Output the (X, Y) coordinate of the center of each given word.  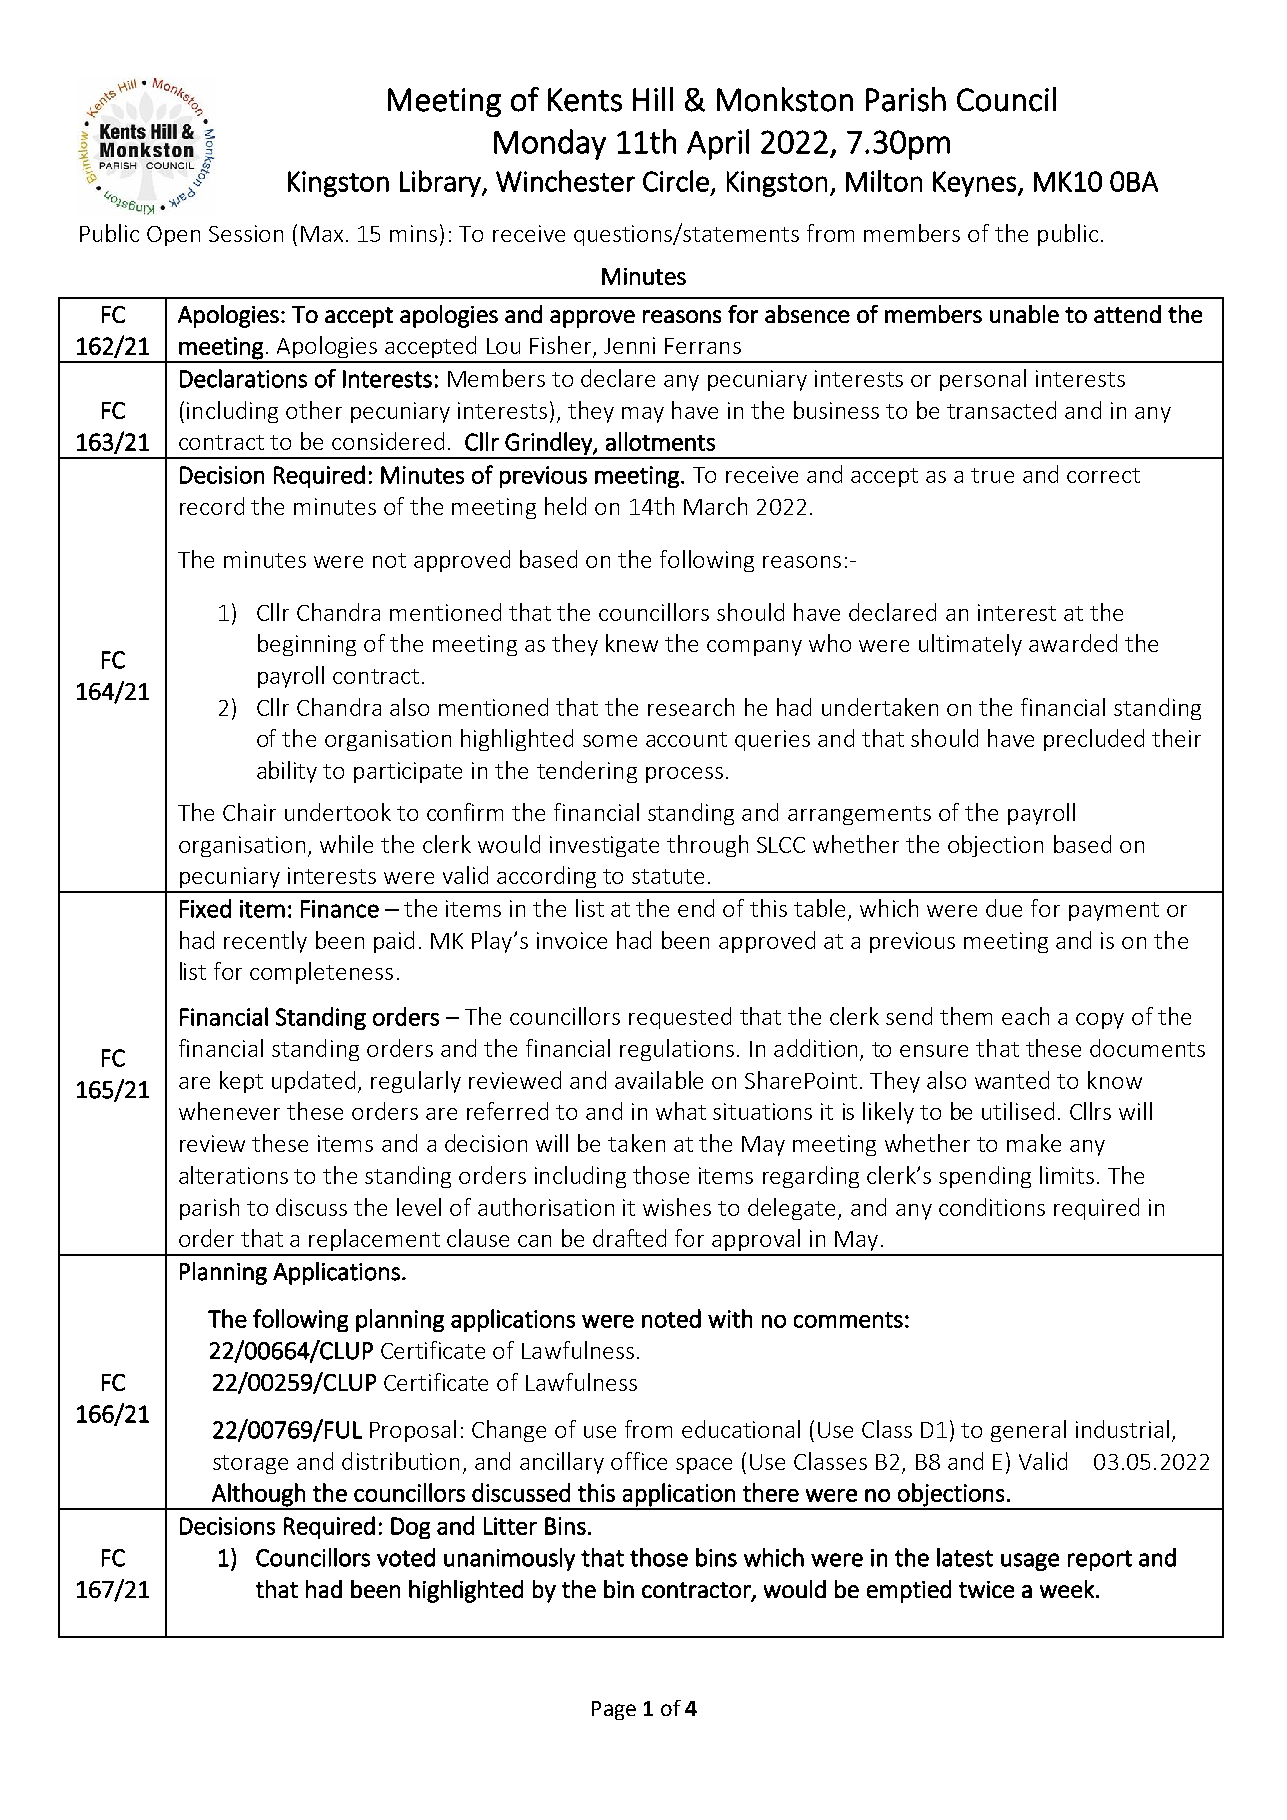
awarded (1073, 643)
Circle (676, 181)
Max (324, 234)
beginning (307, 645)
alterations (233, 1175)
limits (1067, 1175)
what (681, 1111)
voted (406, 1557)
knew (632, 643)
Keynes (974, 184)
